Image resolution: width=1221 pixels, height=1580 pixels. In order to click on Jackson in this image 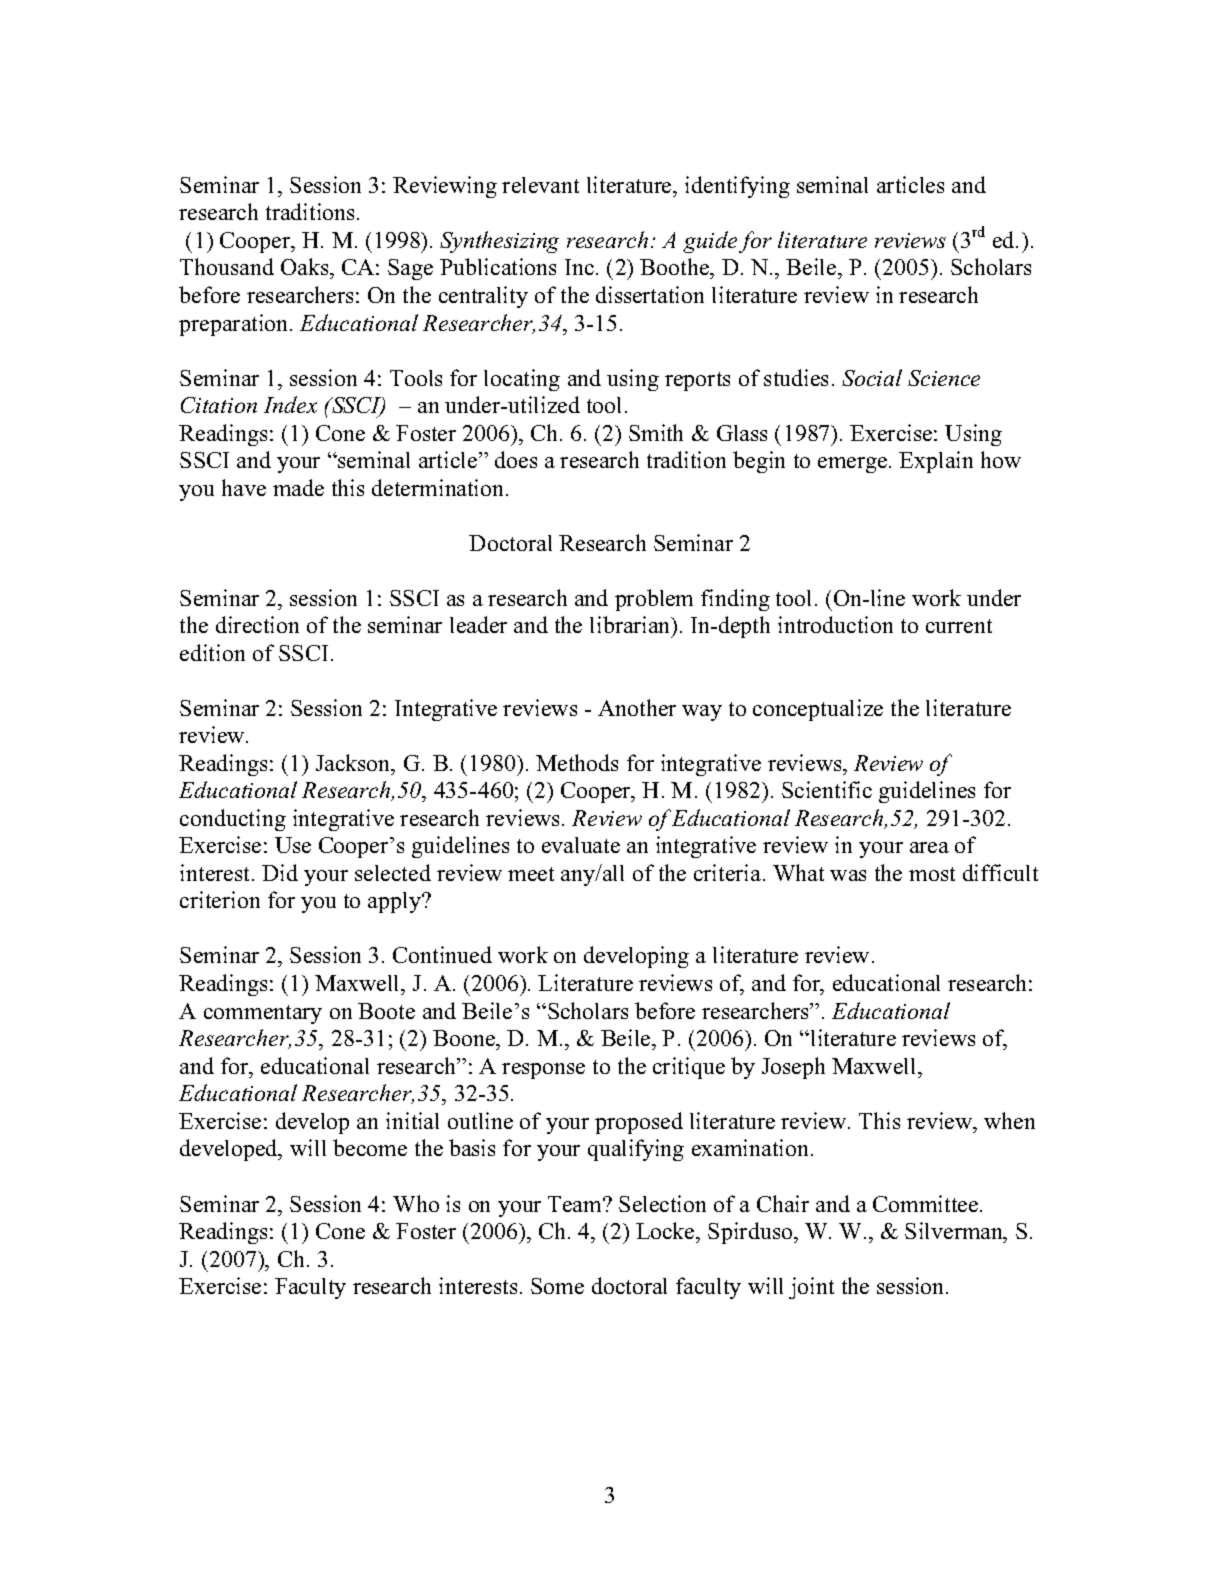, I will do `click(354, 762)`.
